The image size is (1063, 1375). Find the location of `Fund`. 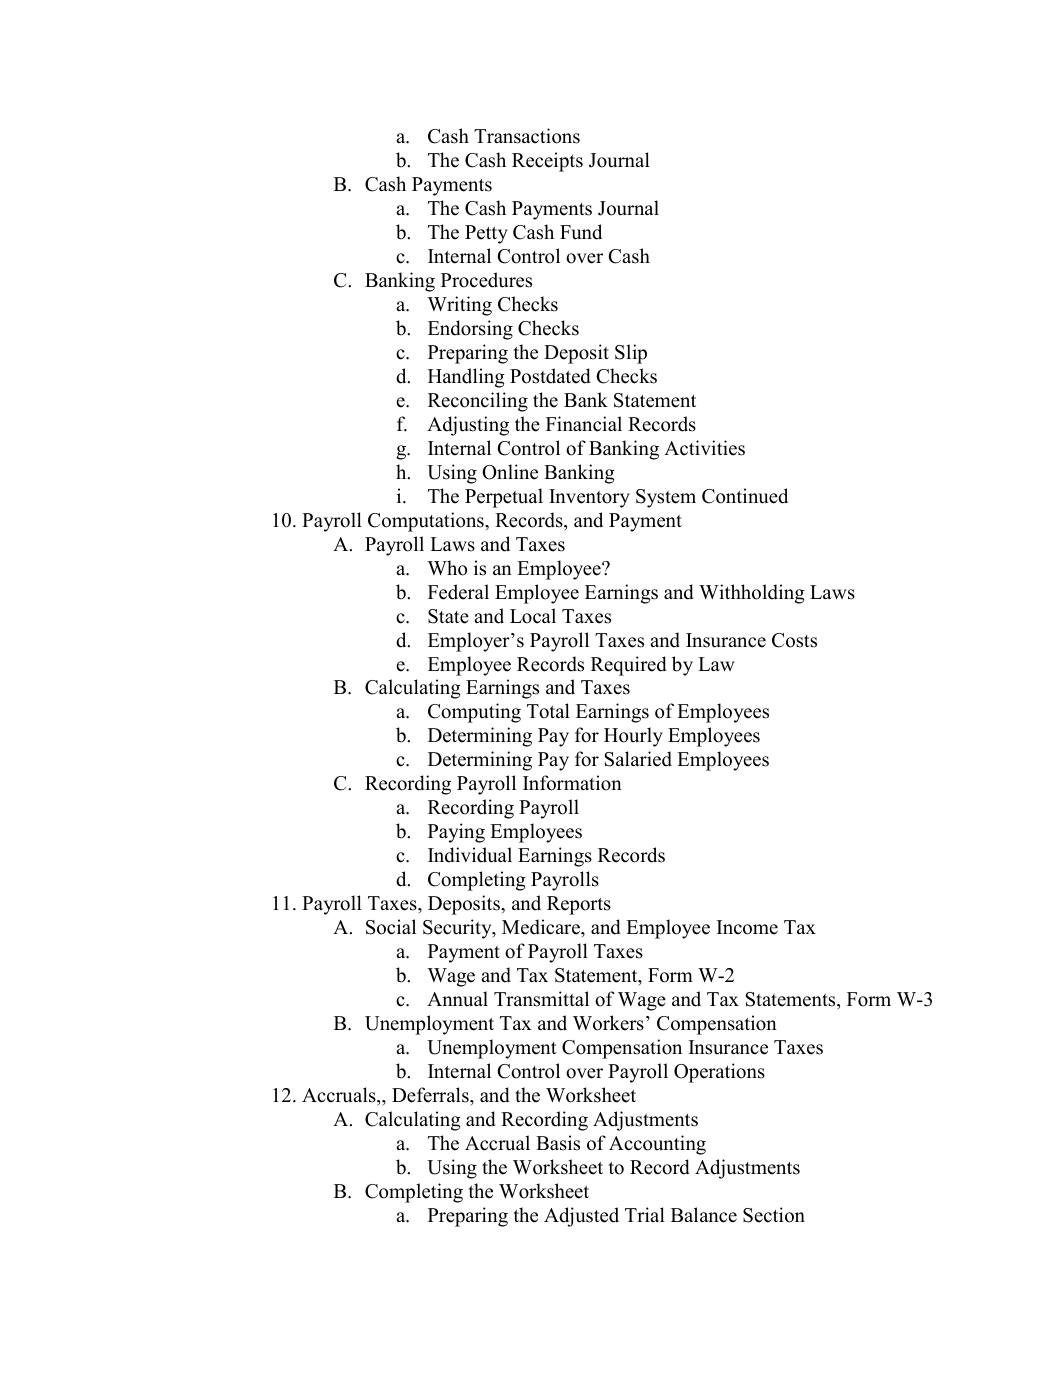

Fund is located at coordinates (581, 232).
